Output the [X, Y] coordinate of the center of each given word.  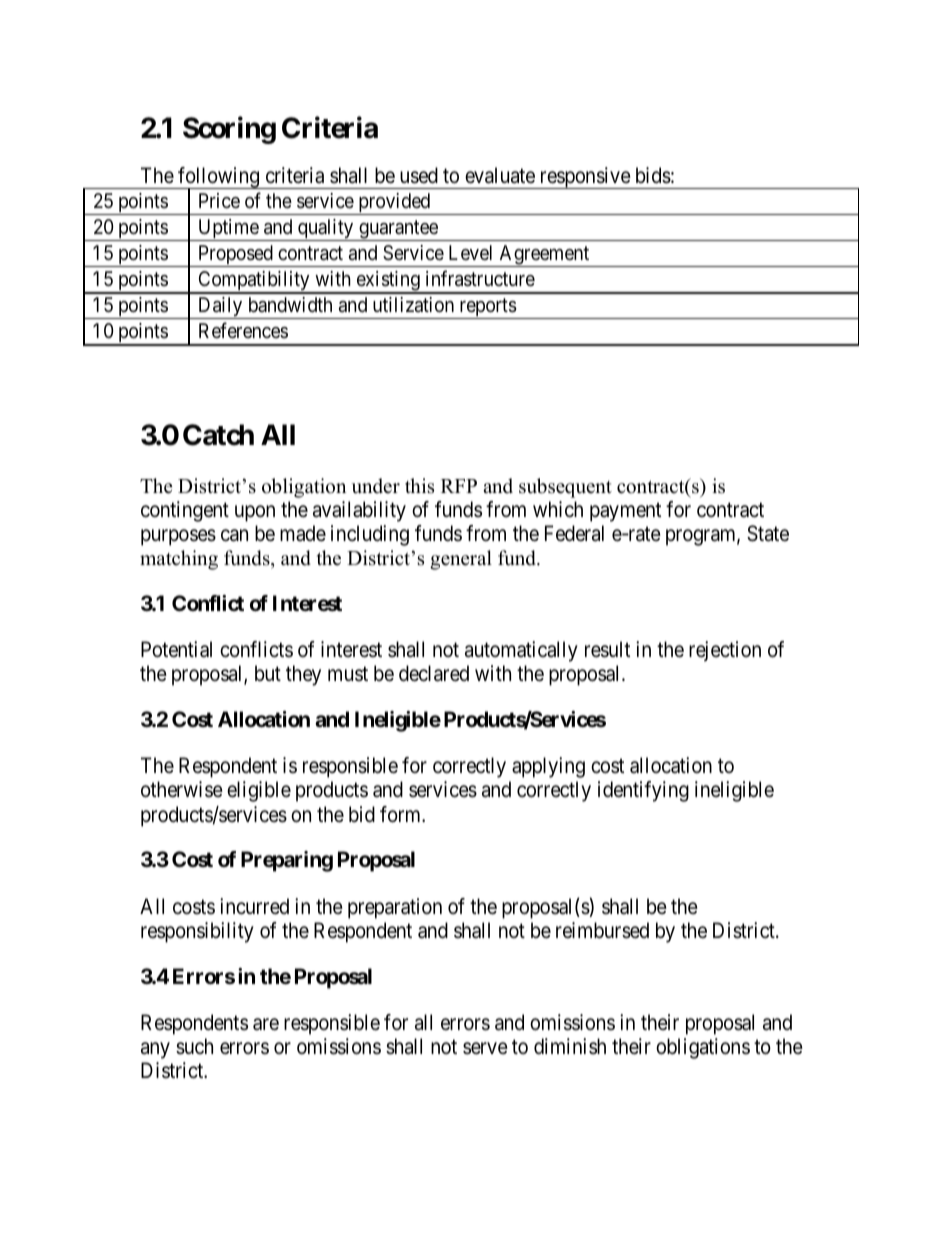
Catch [218, 435]
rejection [725, 651]
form [401, 814]
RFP [459, 486]
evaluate [500, 175]
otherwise [182, 789]
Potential [176, 649]
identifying [643, 791]
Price [219, 200]
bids [653, 175]
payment [625, 512]
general [461, 560]
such [194, 1046]
